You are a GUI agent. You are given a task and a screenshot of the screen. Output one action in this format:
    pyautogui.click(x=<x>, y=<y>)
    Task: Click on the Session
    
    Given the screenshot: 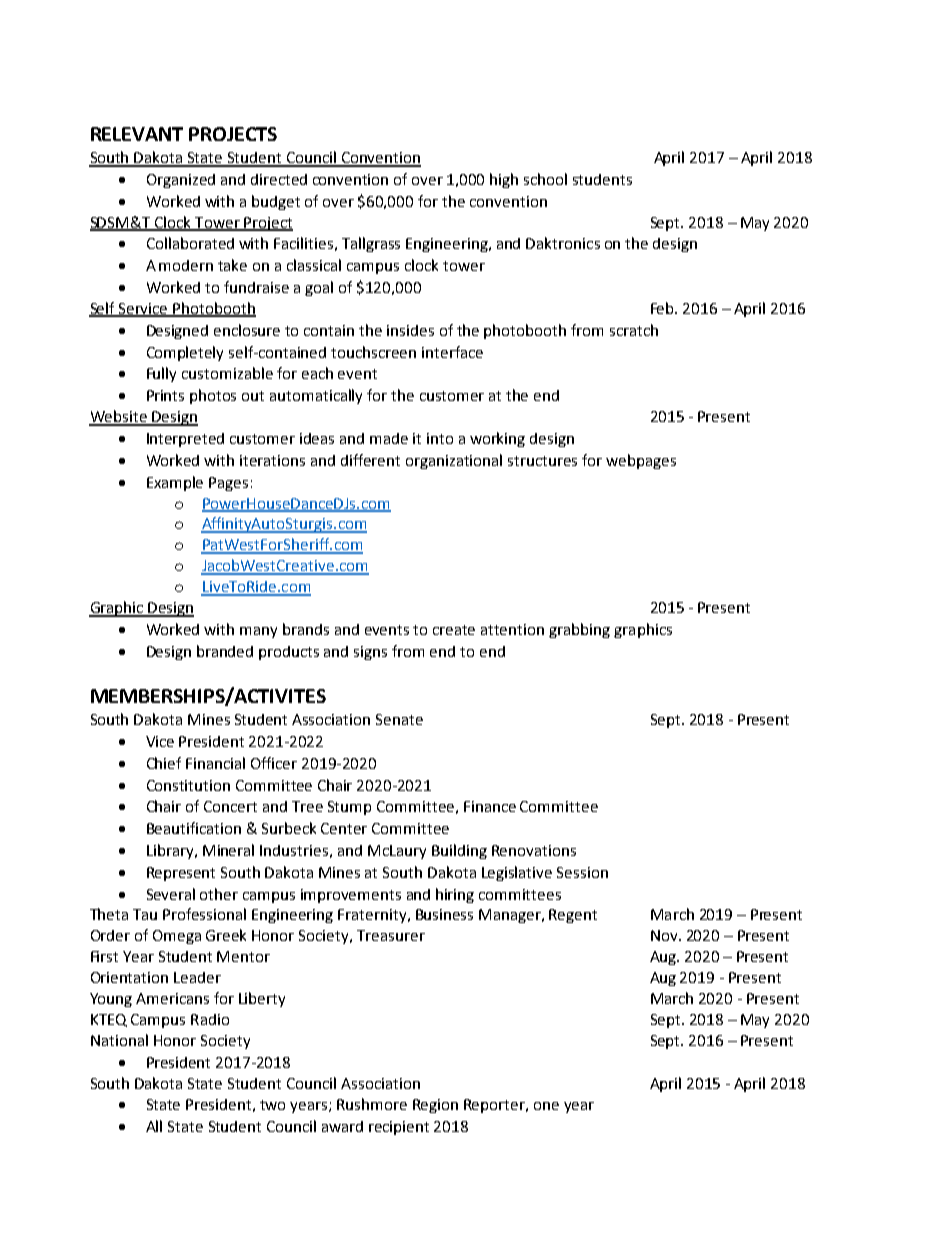 What is the action you would take?
    pyautogui.click(x=582, y=872)
